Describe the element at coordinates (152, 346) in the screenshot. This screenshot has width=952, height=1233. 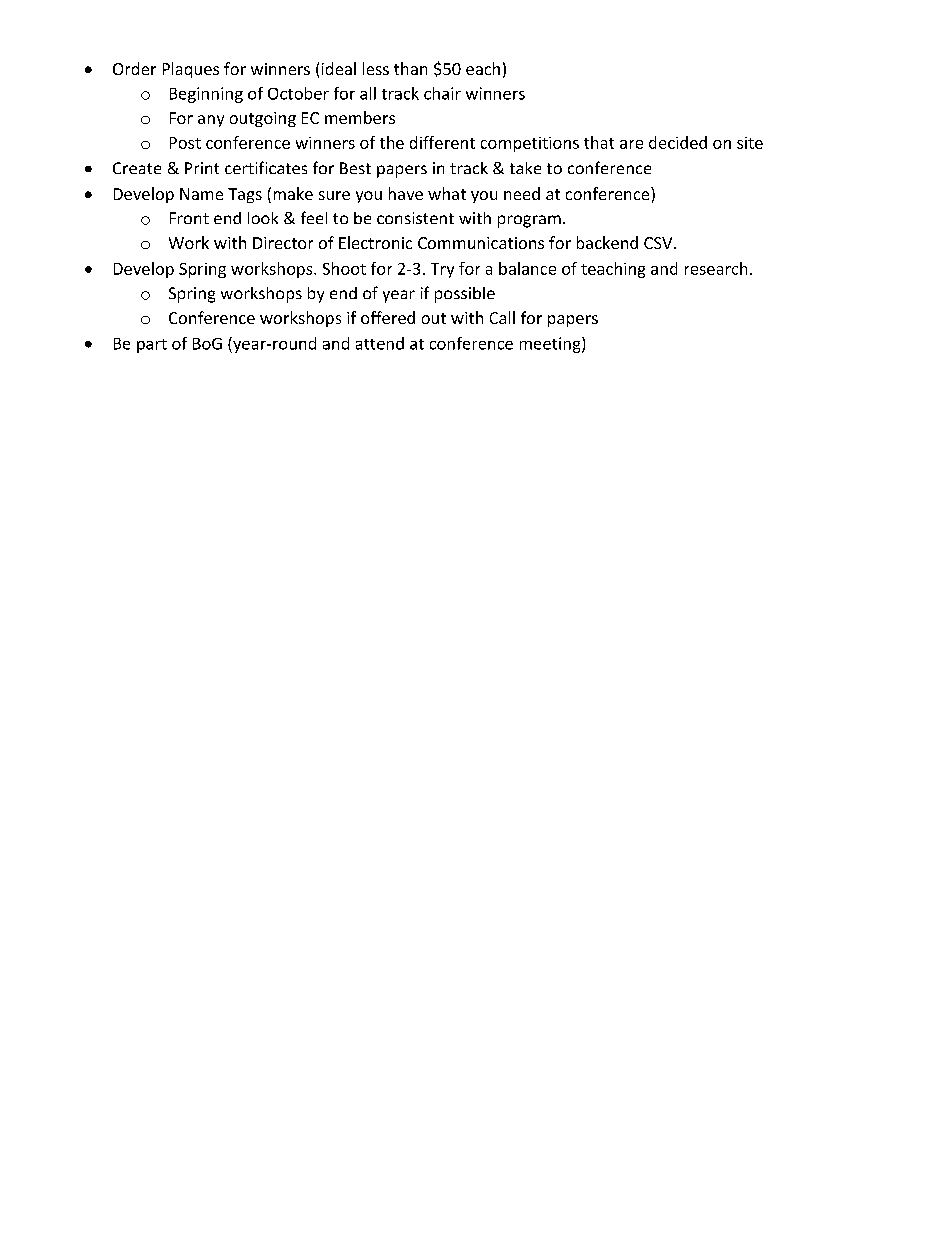
I see `part` at that location.
